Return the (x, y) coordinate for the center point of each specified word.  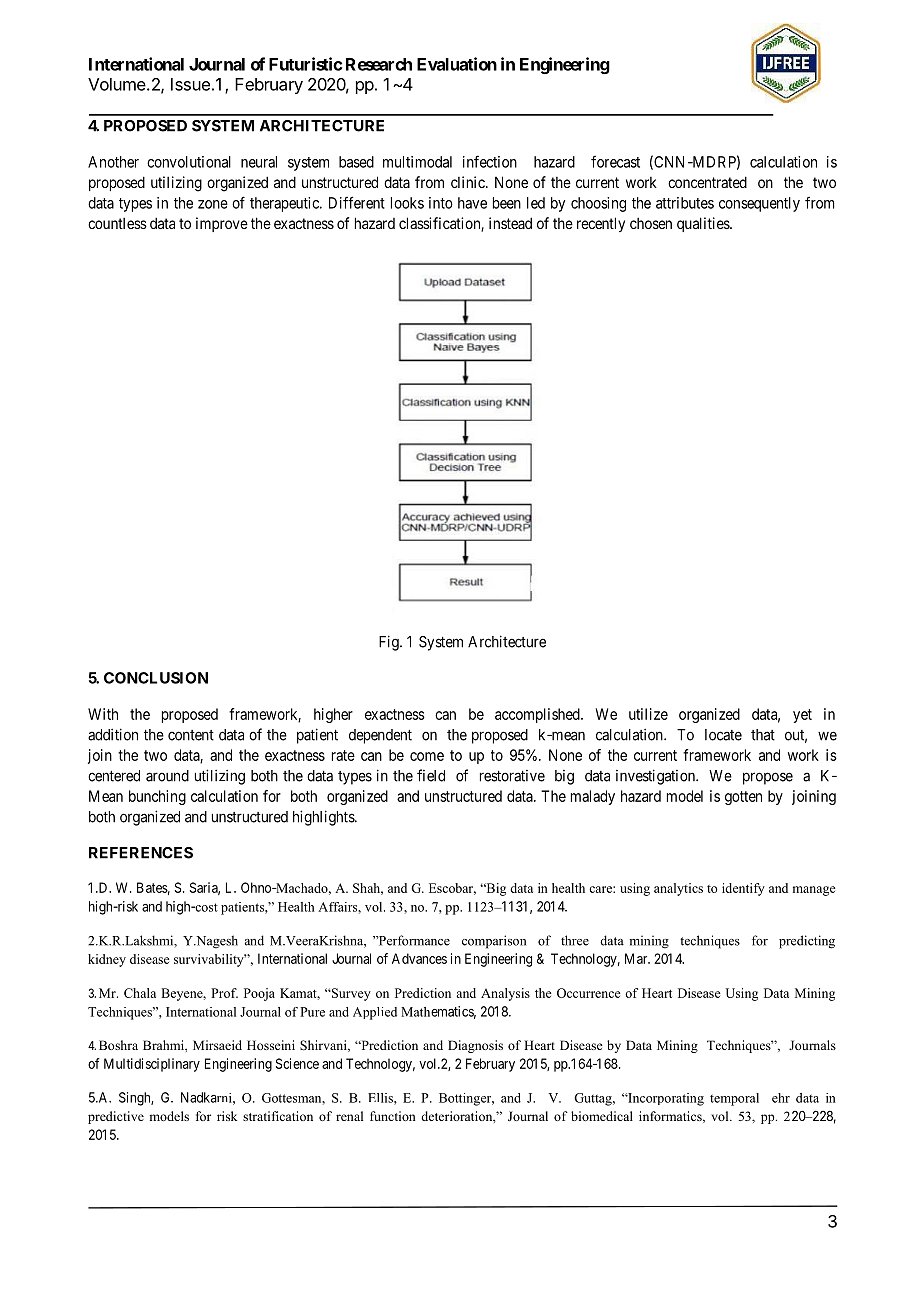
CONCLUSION (156, 678)
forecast (615, 161)
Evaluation (457, 64)
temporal (734, 1099)
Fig (390, 643)
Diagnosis (475, 1046)
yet (802, 716)
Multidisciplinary (152, 1065)
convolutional (189, 162)
